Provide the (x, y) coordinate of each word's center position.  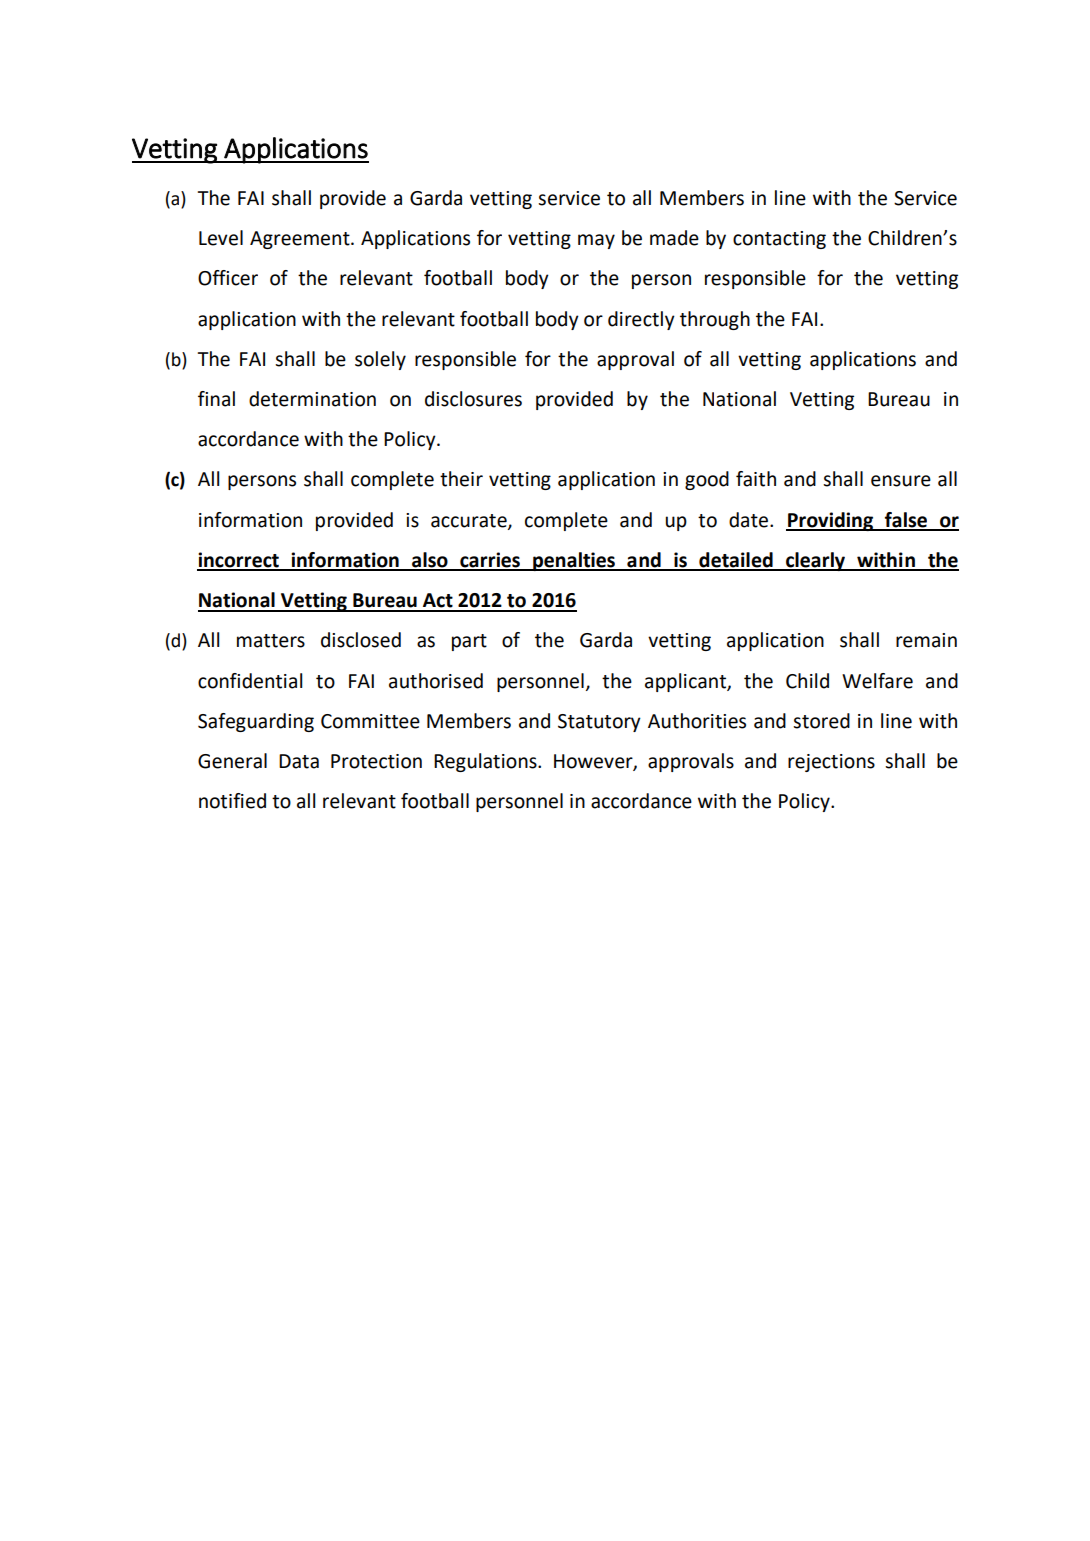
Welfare (877, 681)
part (469, 642)
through (715, 320)
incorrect (239, 561)
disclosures (473, 399)
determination (312, 399)
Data (299, 761)
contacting (779, 240)
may (596, 241)
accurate (470, 521)
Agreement (301, 240)
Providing (831, 521)
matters (271, 641)
